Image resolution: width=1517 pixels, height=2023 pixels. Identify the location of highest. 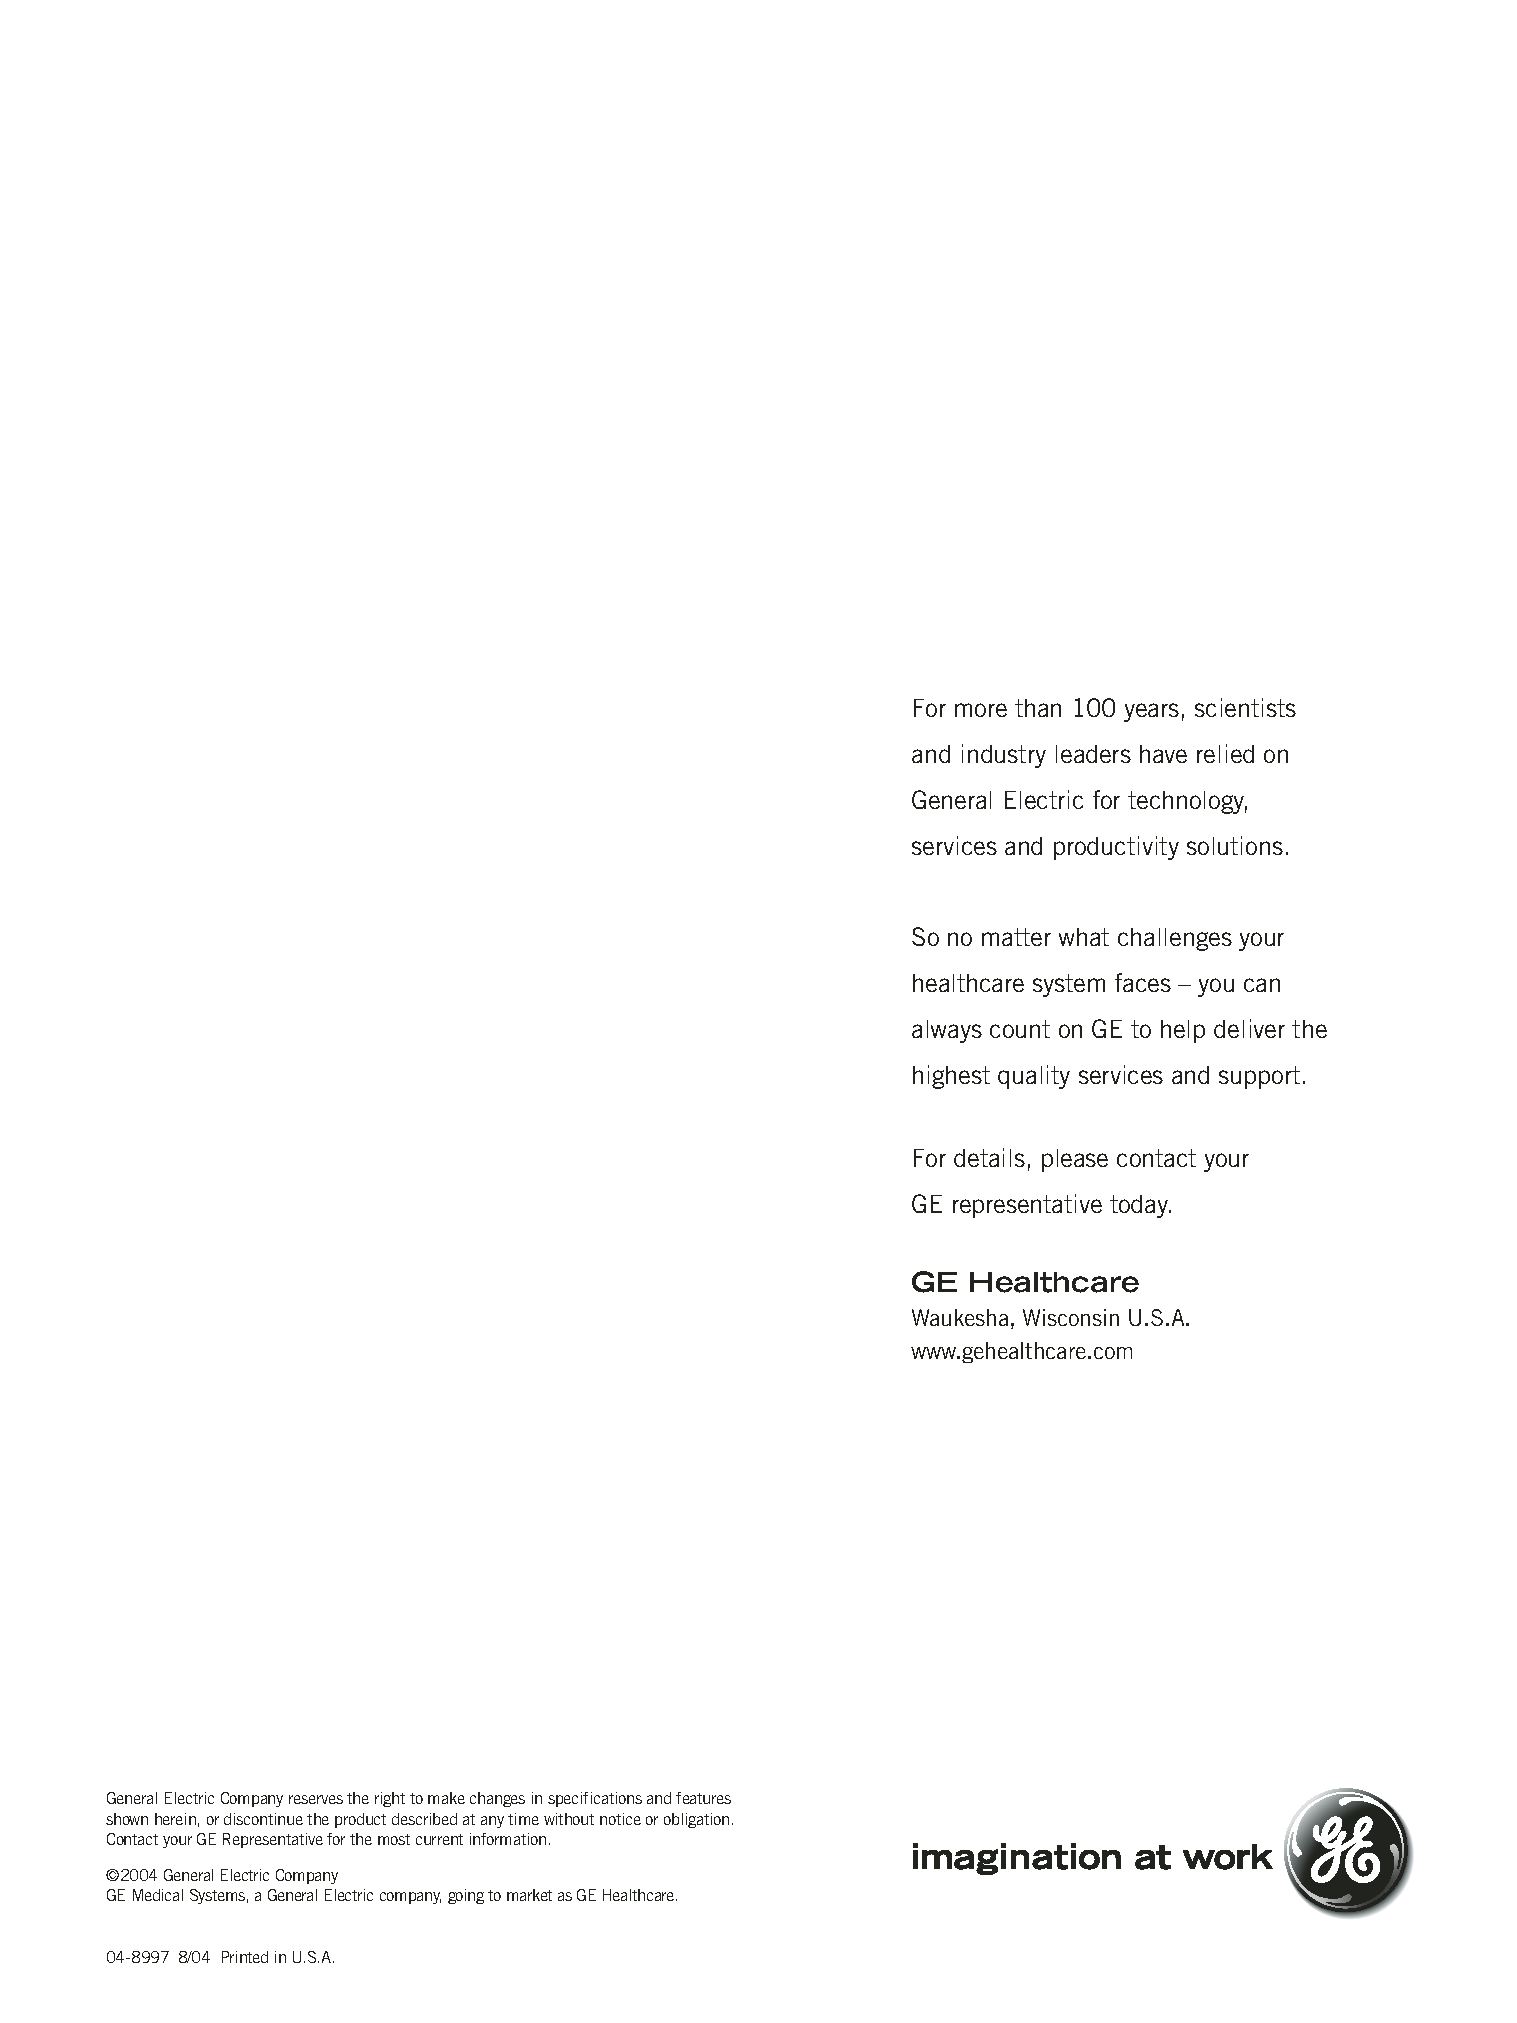
(951, 1077).
